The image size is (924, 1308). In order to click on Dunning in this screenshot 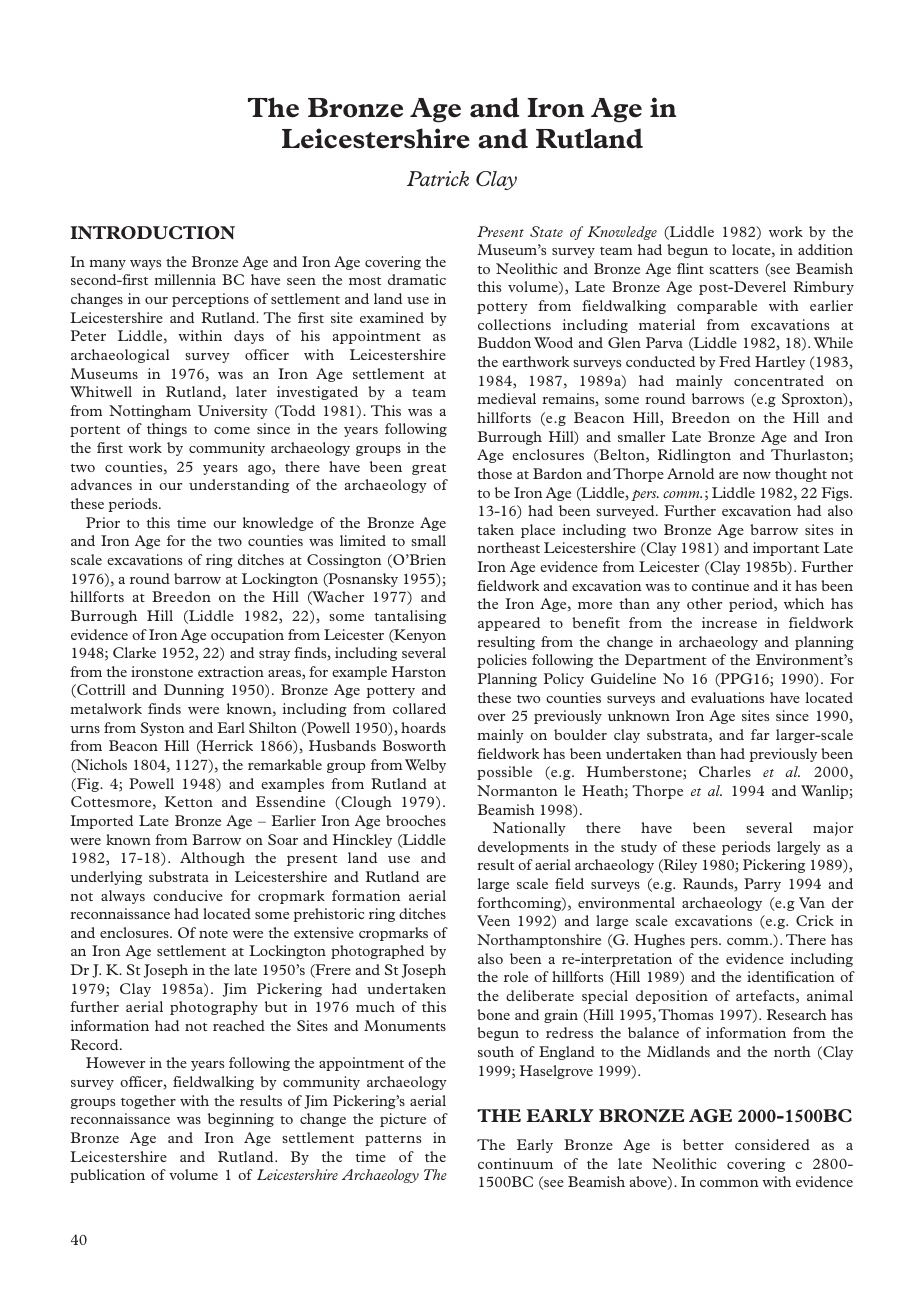, I will do `click(194, 691)`.
